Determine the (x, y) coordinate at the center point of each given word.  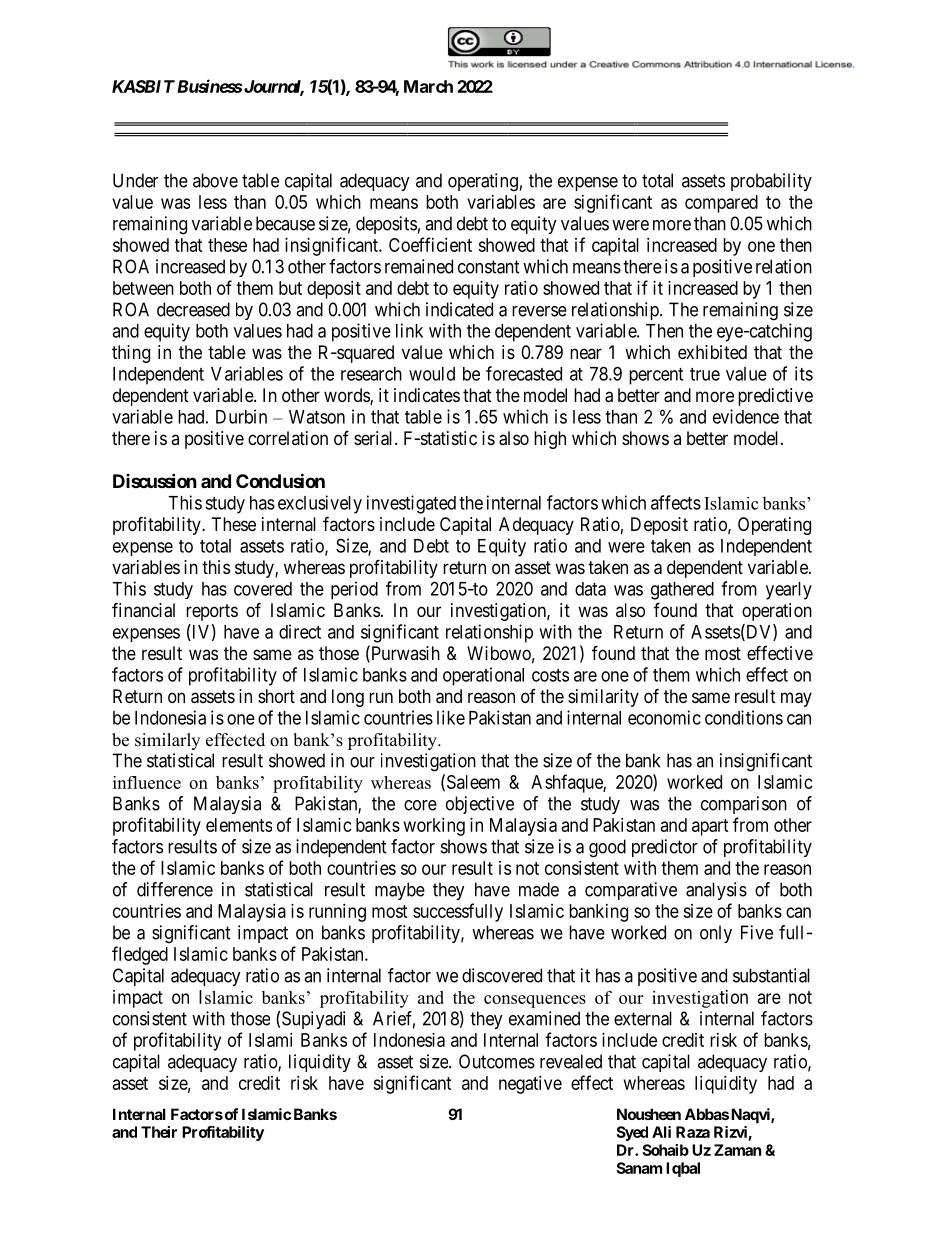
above (215, 180)
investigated (411, 504)
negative (530, 1085)
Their (159, 1132)
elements (239, 825)
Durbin (241, 416)
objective (480, 805)
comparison (744, 805)
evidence (746, 416)
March (428, 86)
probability (771, 182)
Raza (693, 1132)
